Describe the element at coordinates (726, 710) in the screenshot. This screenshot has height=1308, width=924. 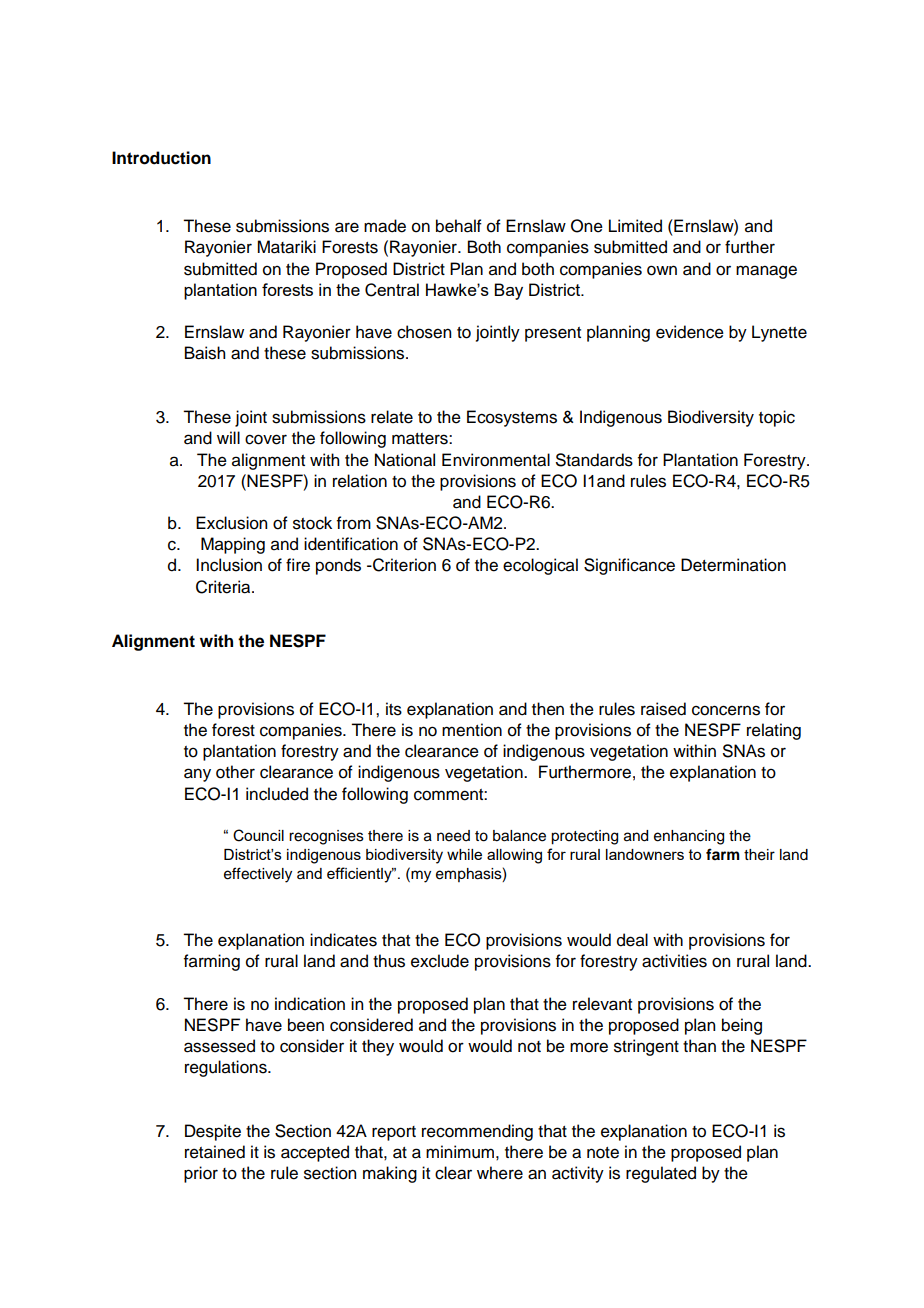
I see `concerns` at that location.
